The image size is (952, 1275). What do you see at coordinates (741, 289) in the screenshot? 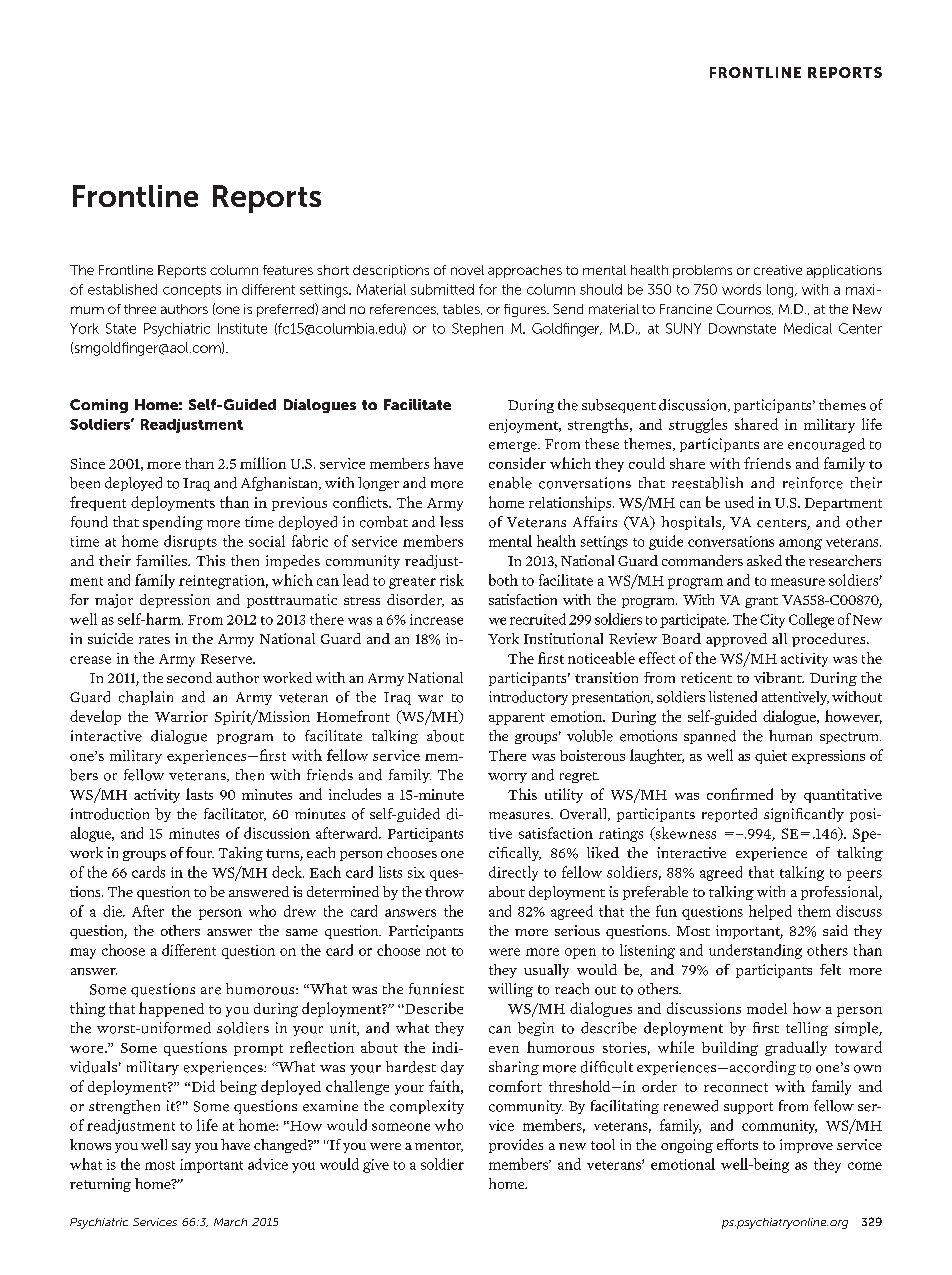
I see `words` at bounding box center [741, 289].
